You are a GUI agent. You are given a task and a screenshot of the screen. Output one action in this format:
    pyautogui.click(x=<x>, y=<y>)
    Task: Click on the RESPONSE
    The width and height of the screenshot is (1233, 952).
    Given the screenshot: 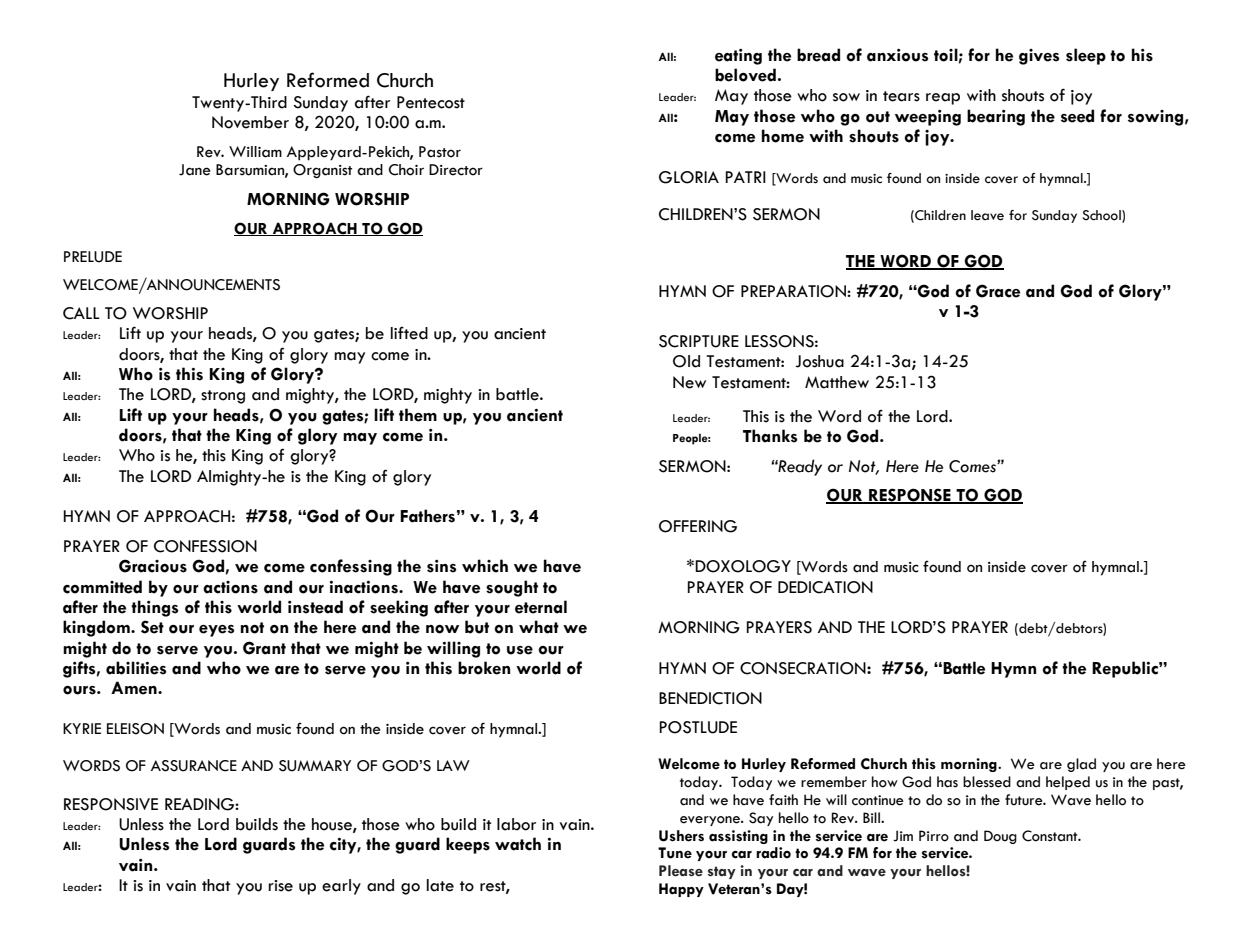 What is the action you would take?
    pyautogui.click(x=910, y=496)
